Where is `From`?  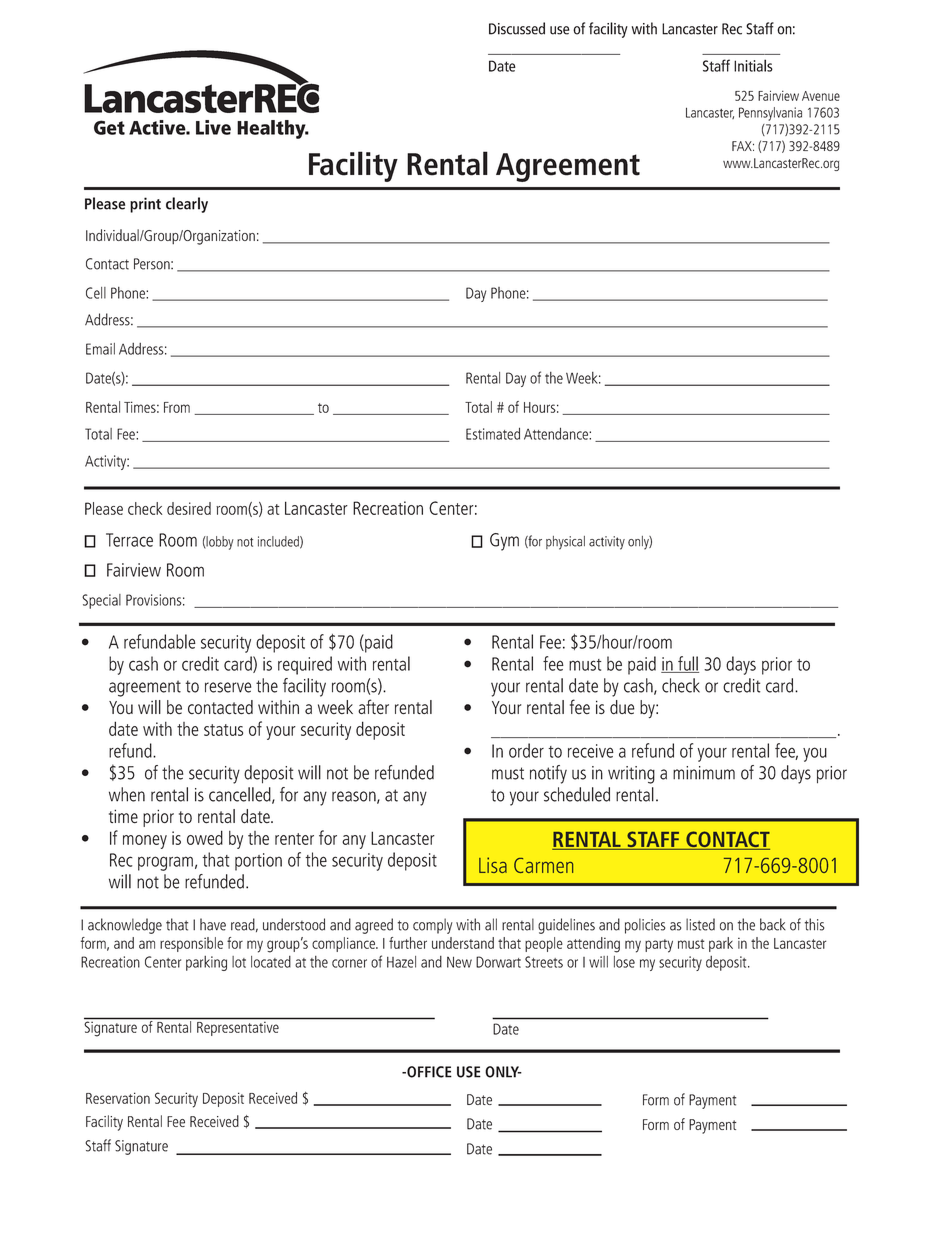 From is located at coordinates (177, 407).
